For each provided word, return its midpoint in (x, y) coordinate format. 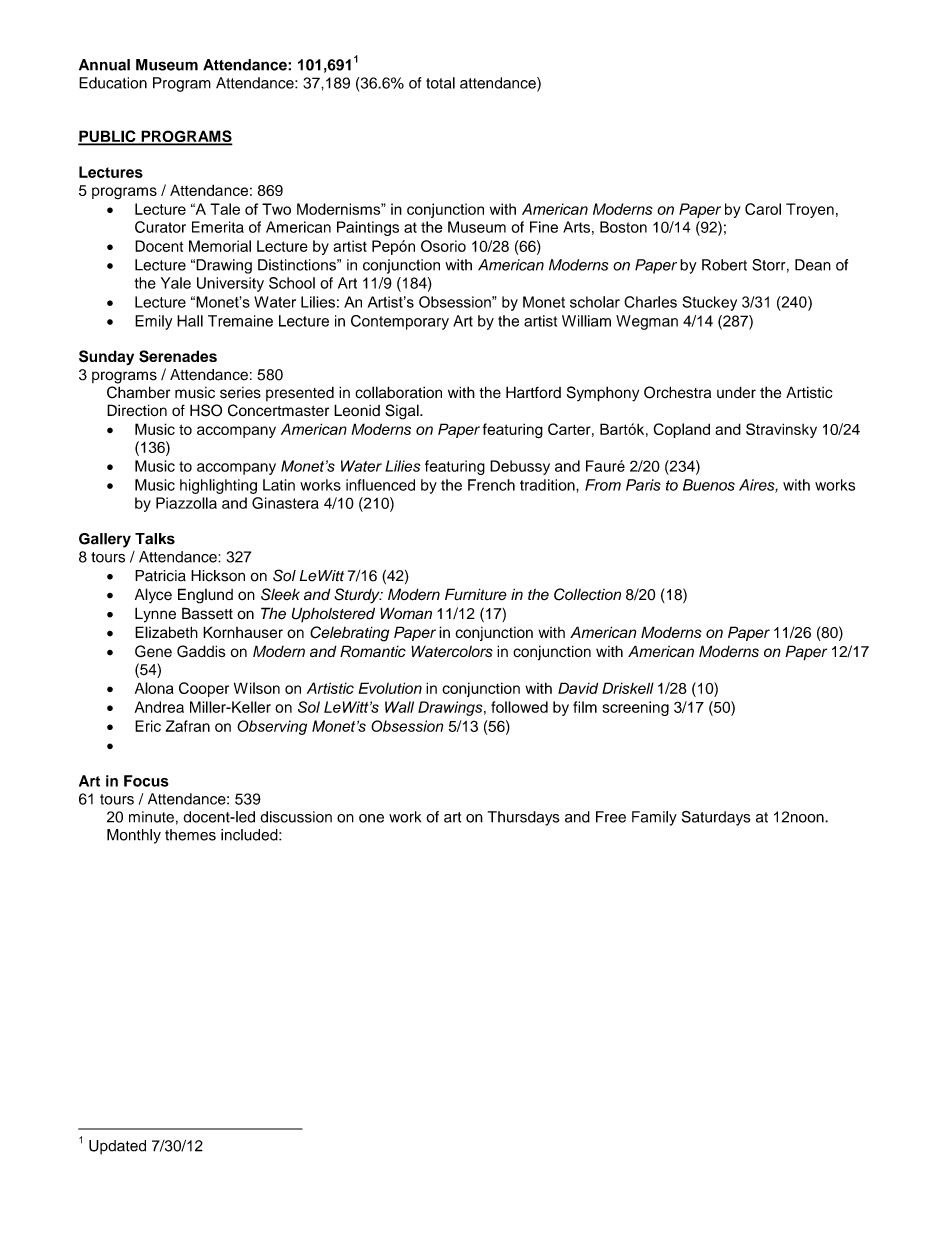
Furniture (476, 594)
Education (113, 83)
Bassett (207, 613)
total (440, 83)
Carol (763, 209)
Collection (587, 594)
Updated (117, 1147)
